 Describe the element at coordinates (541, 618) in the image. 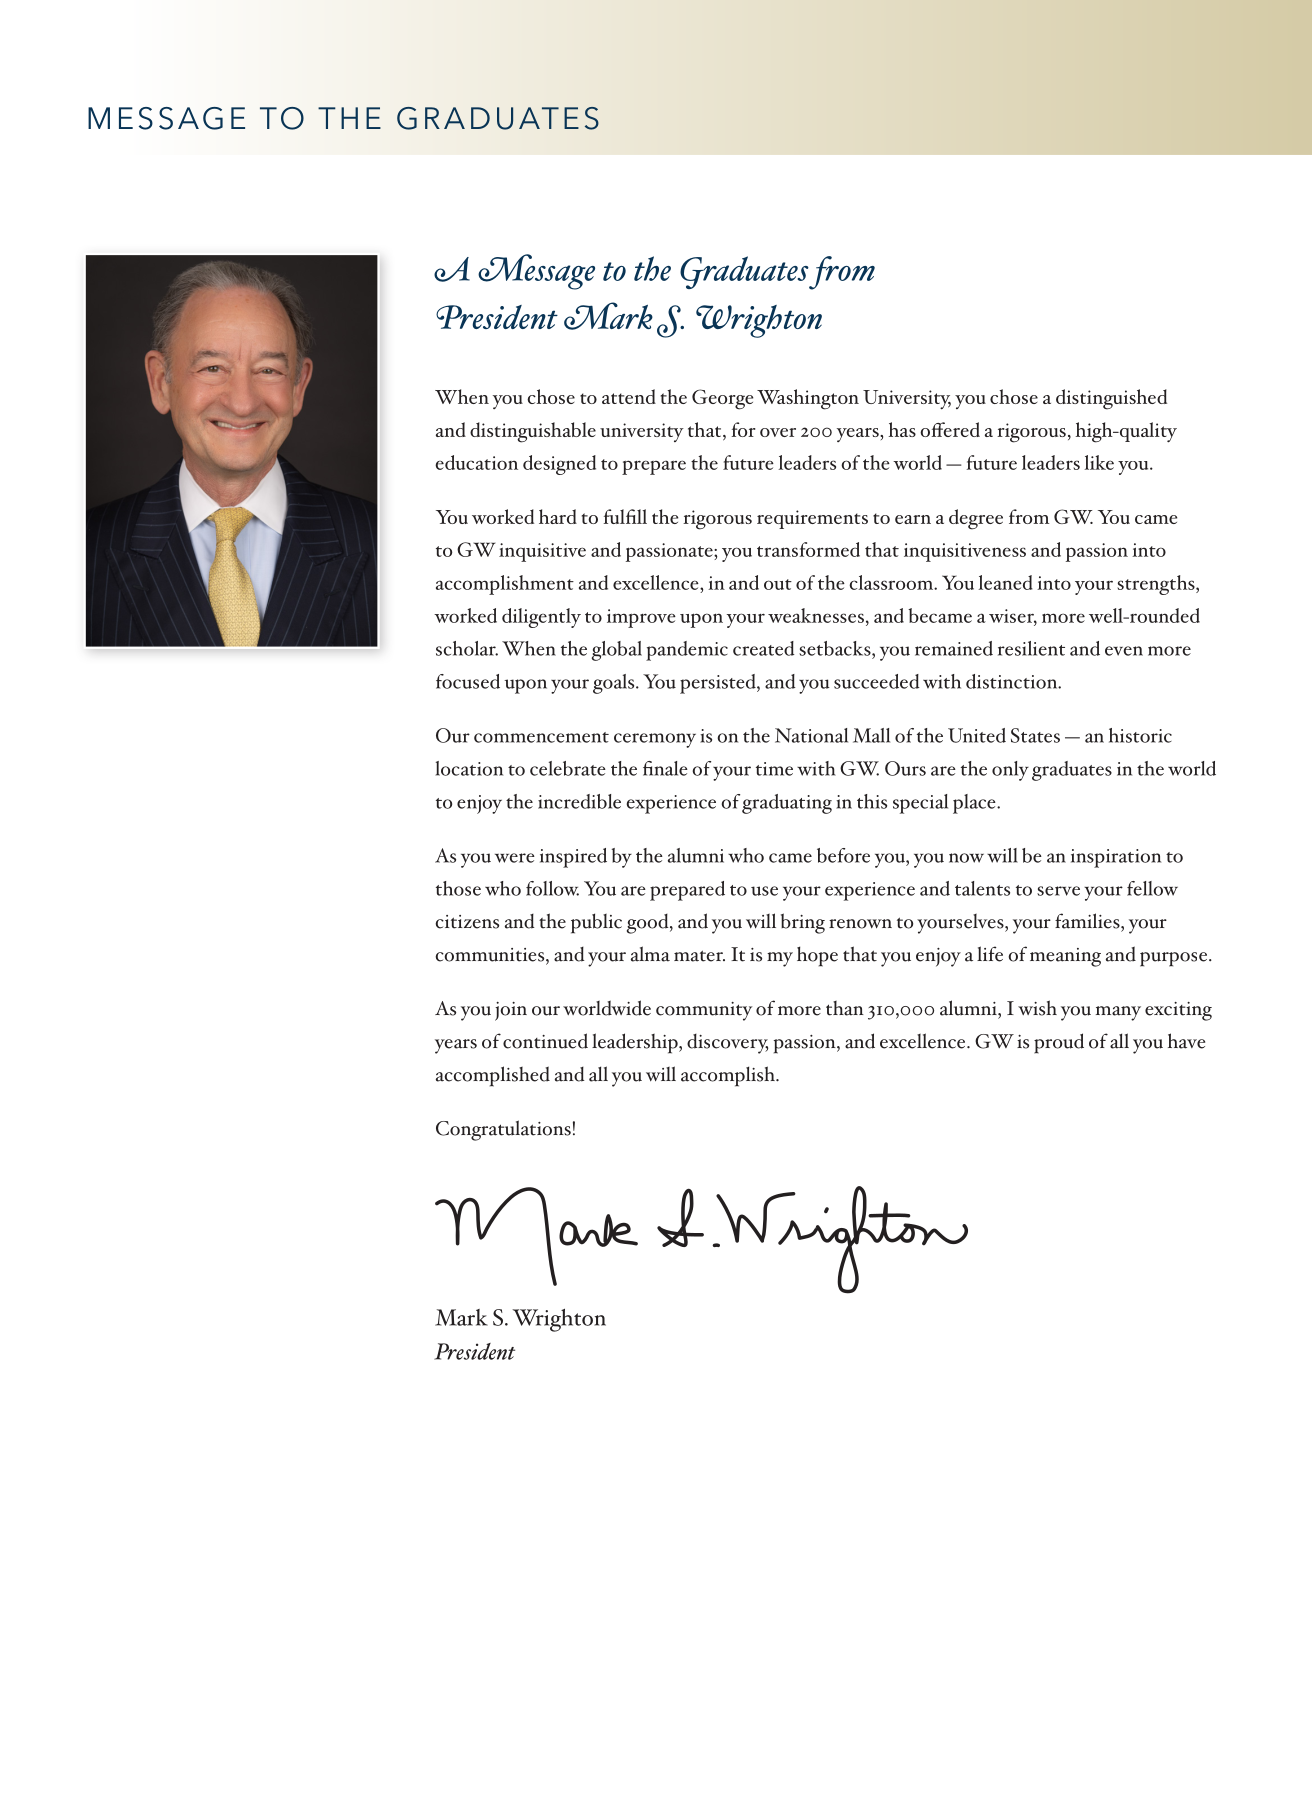

I see `diligently` at that location.
